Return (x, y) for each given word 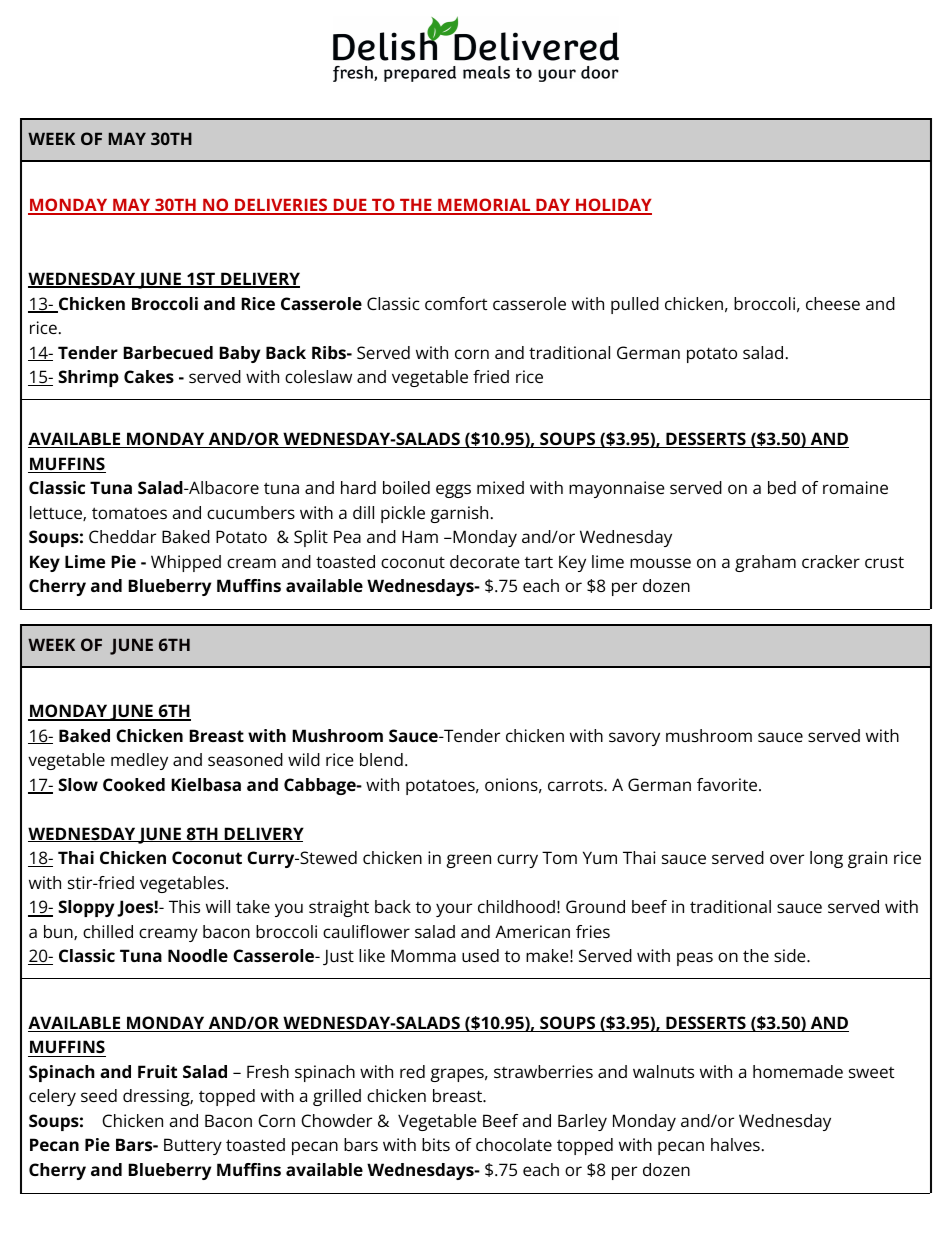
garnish (459, 514)
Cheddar (122, 536)
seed (99, 1095)
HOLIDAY (613, 206)
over (787, 859)
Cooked (134, 784)
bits (436, 1144)
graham (765, 563)
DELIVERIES (281, 206)
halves (735, 1144)
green (468, 861)
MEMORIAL (484, 206)
